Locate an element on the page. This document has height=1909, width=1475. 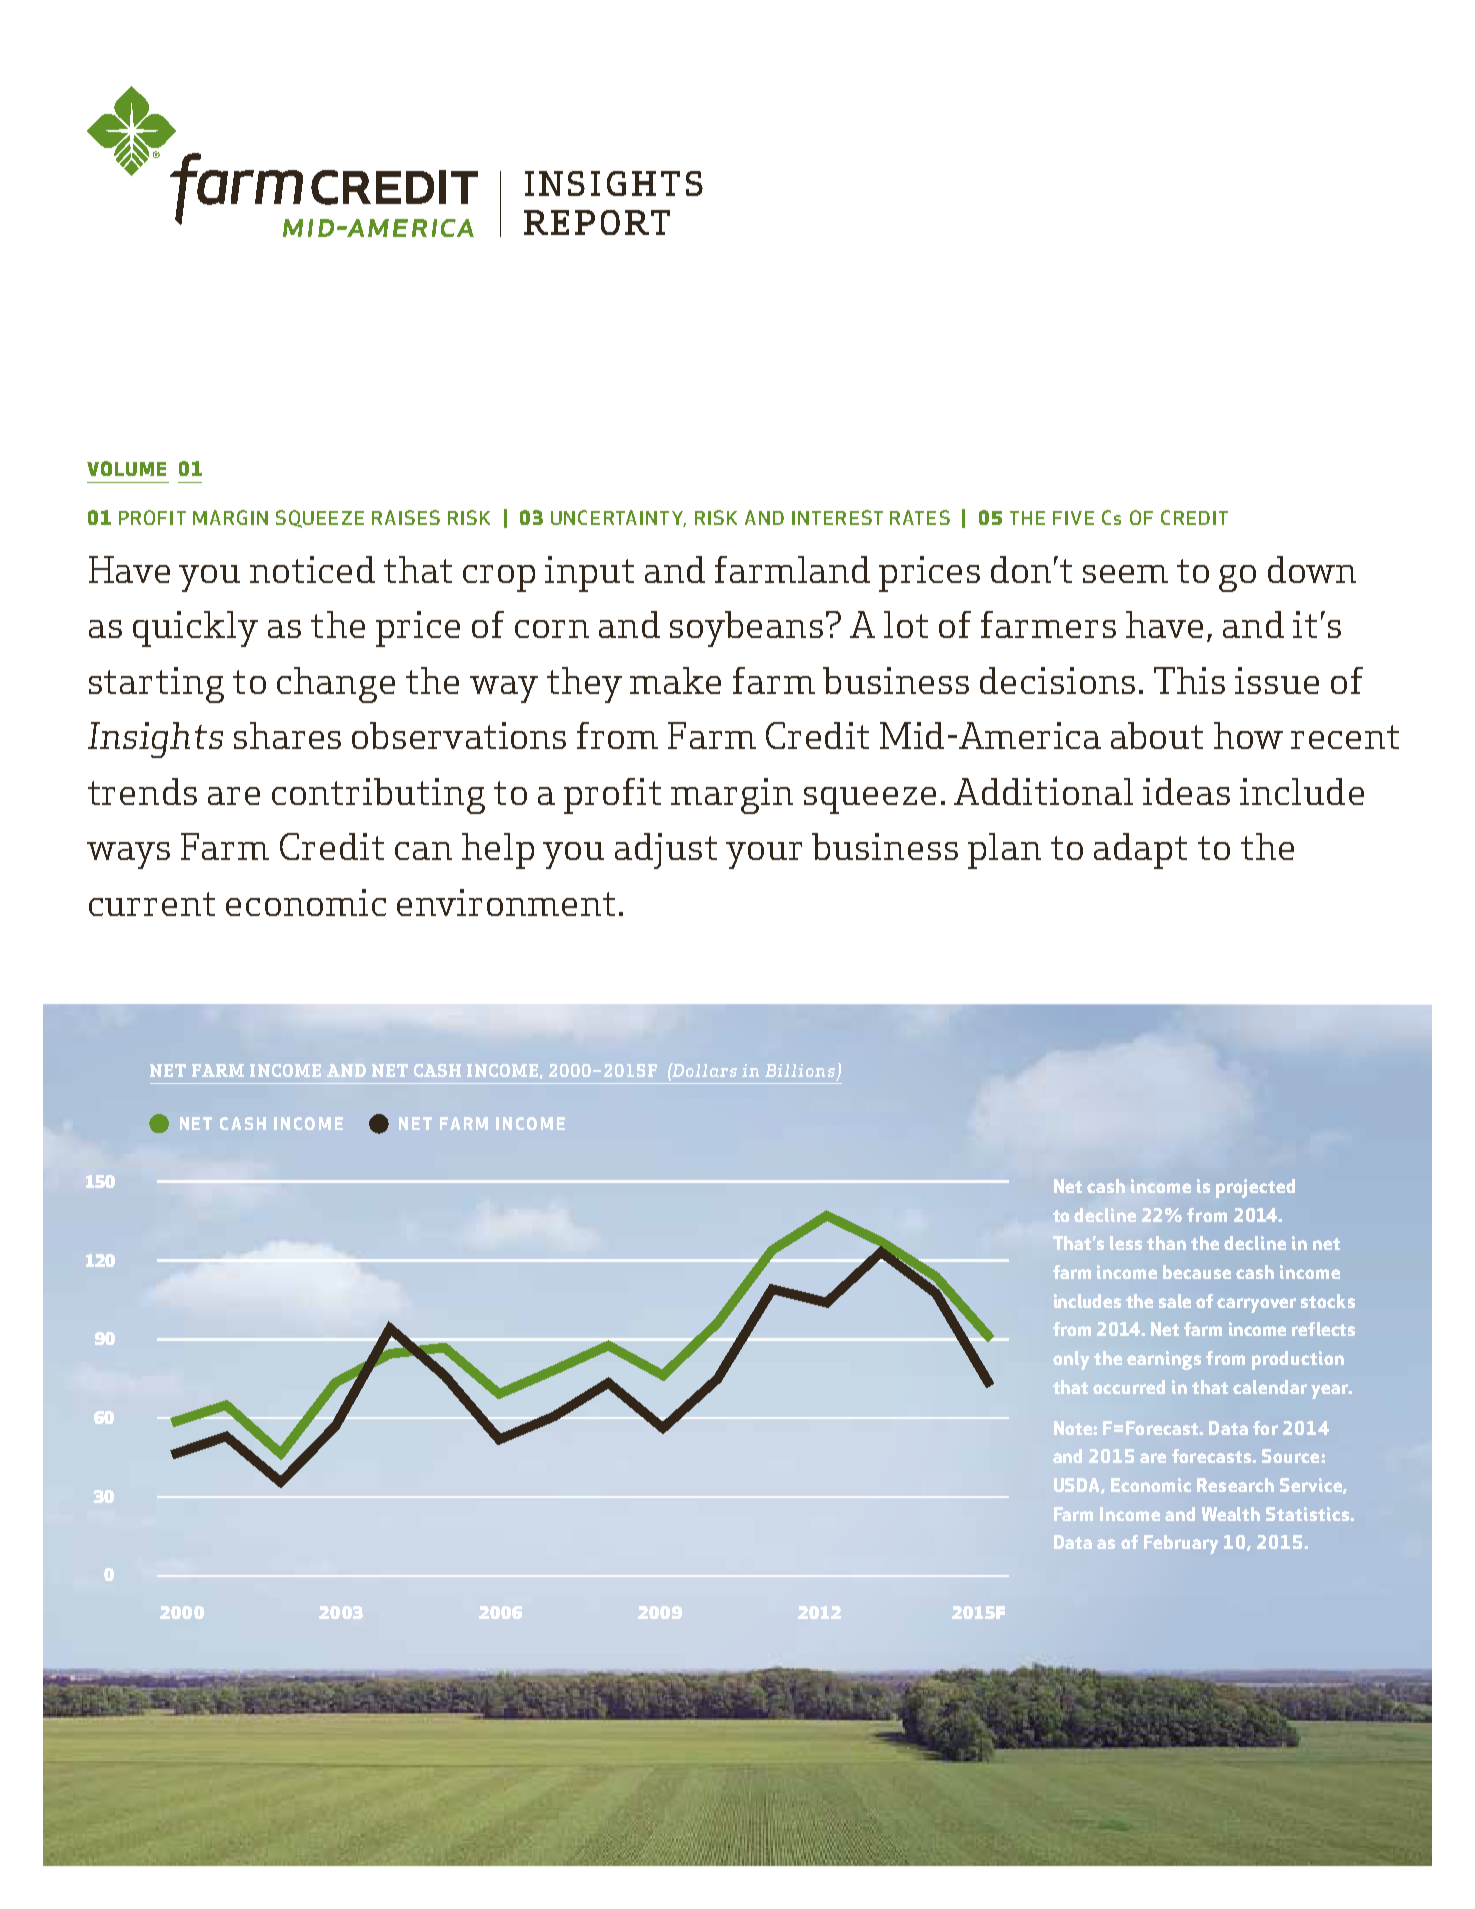
FIVE is located at coordinates (1073, 518).
